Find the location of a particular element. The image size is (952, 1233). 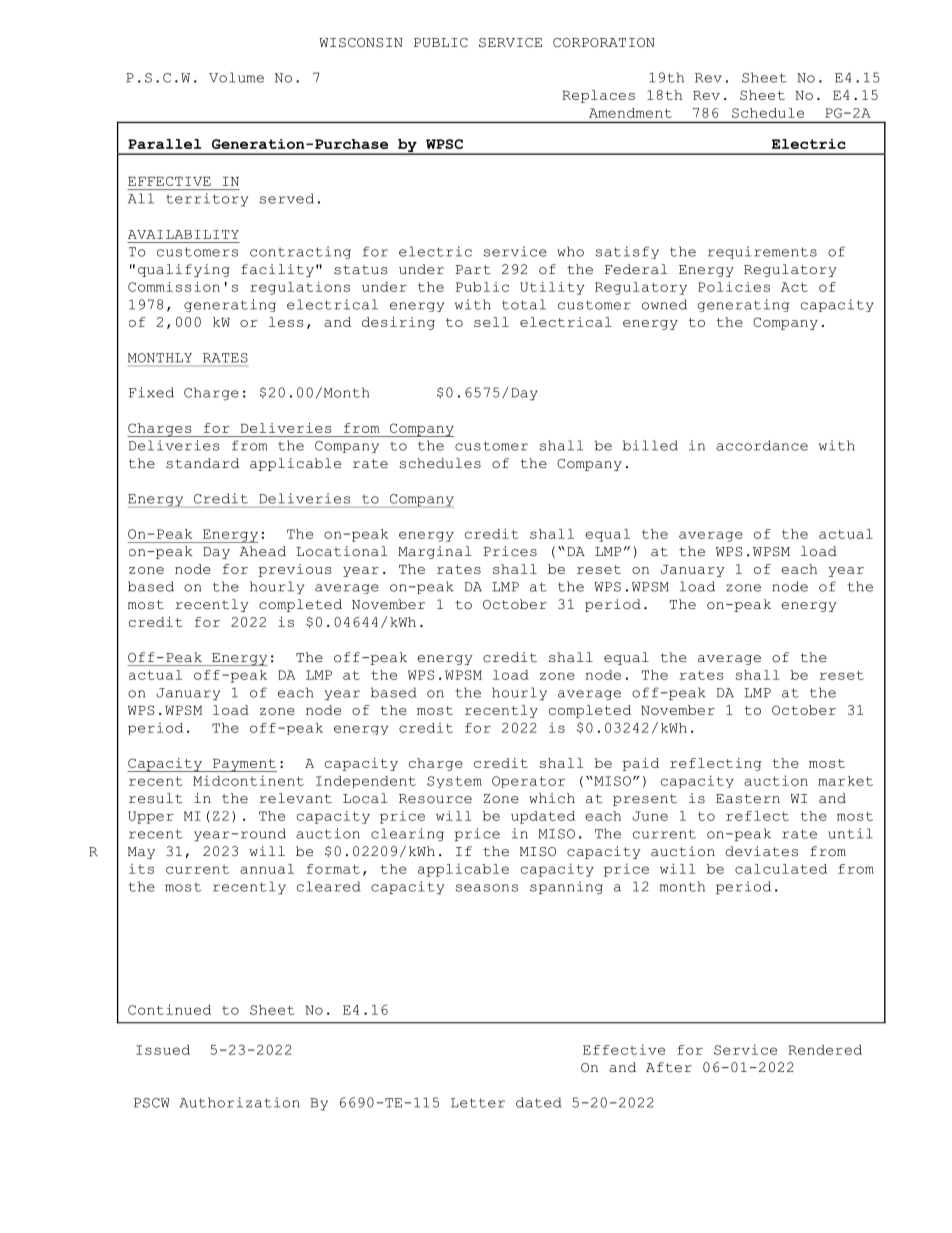

Volume is located at coordinates (236, 77).
